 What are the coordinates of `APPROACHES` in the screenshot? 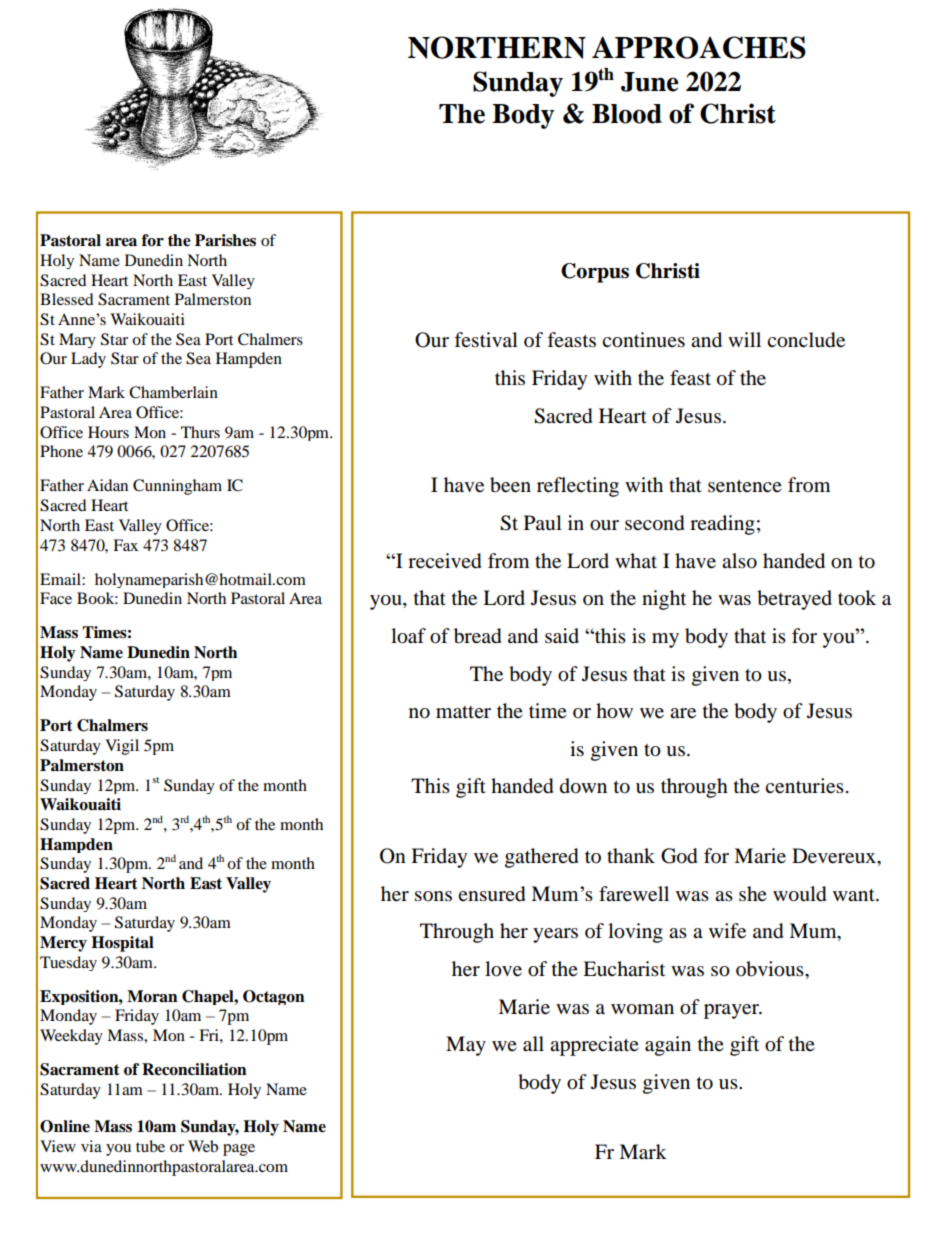 It's located at (699, 47).
